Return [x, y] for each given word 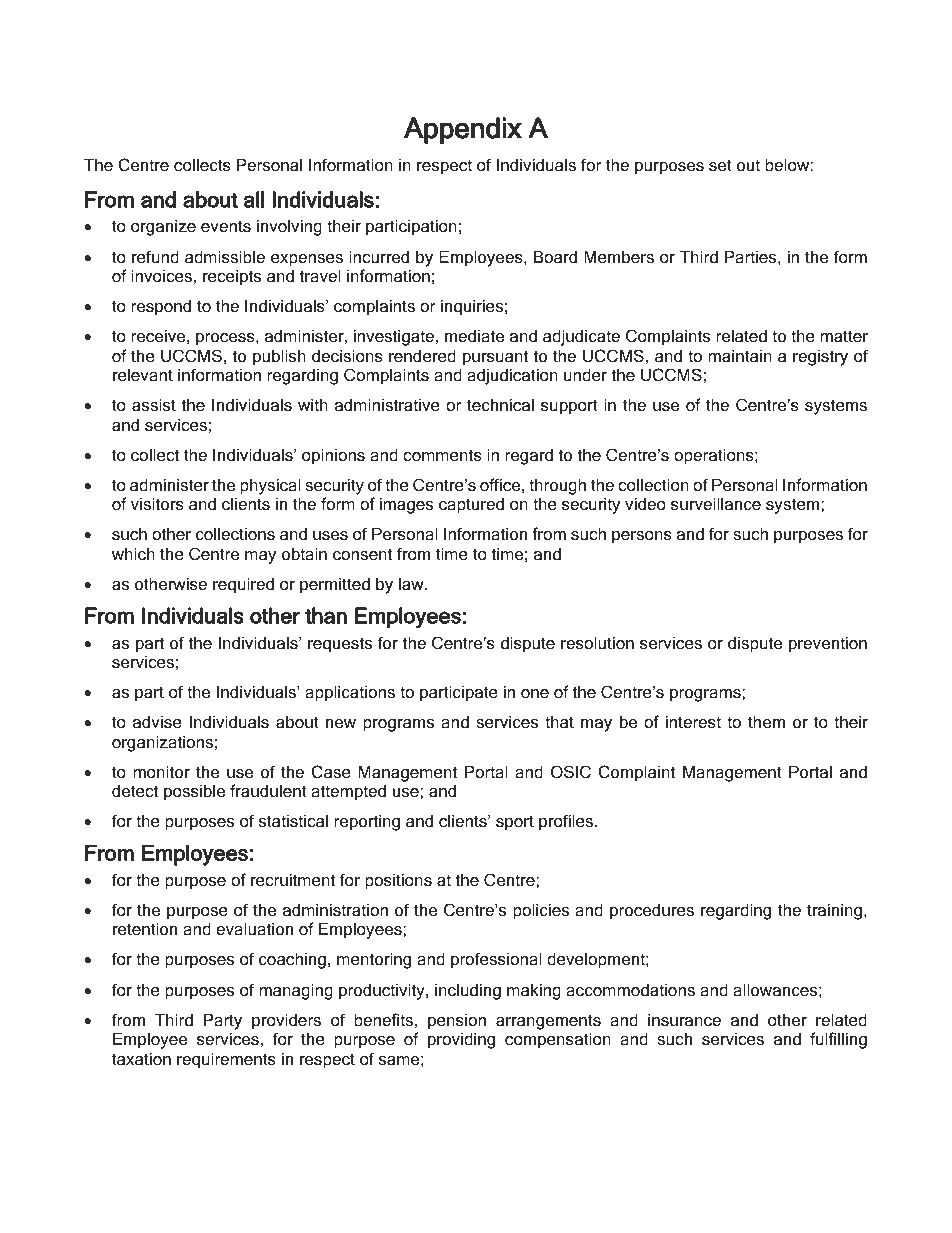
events [226, 226]
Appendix [463, 130]
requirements [226, 1060]
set [720, 165]
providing [461, 1040]
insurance [684, 1019]
